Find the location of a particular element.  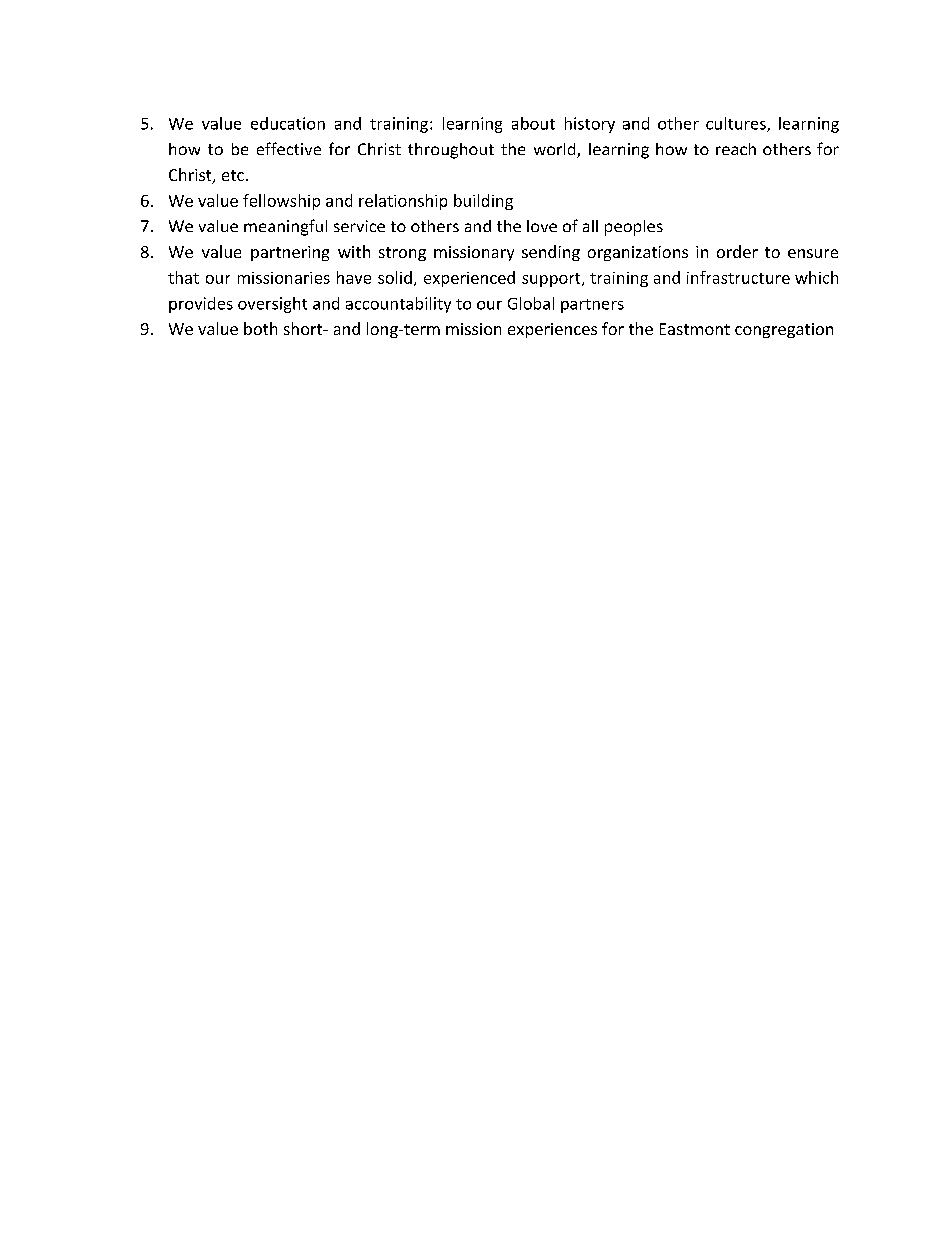

both is located at coordinates (260, 328).
